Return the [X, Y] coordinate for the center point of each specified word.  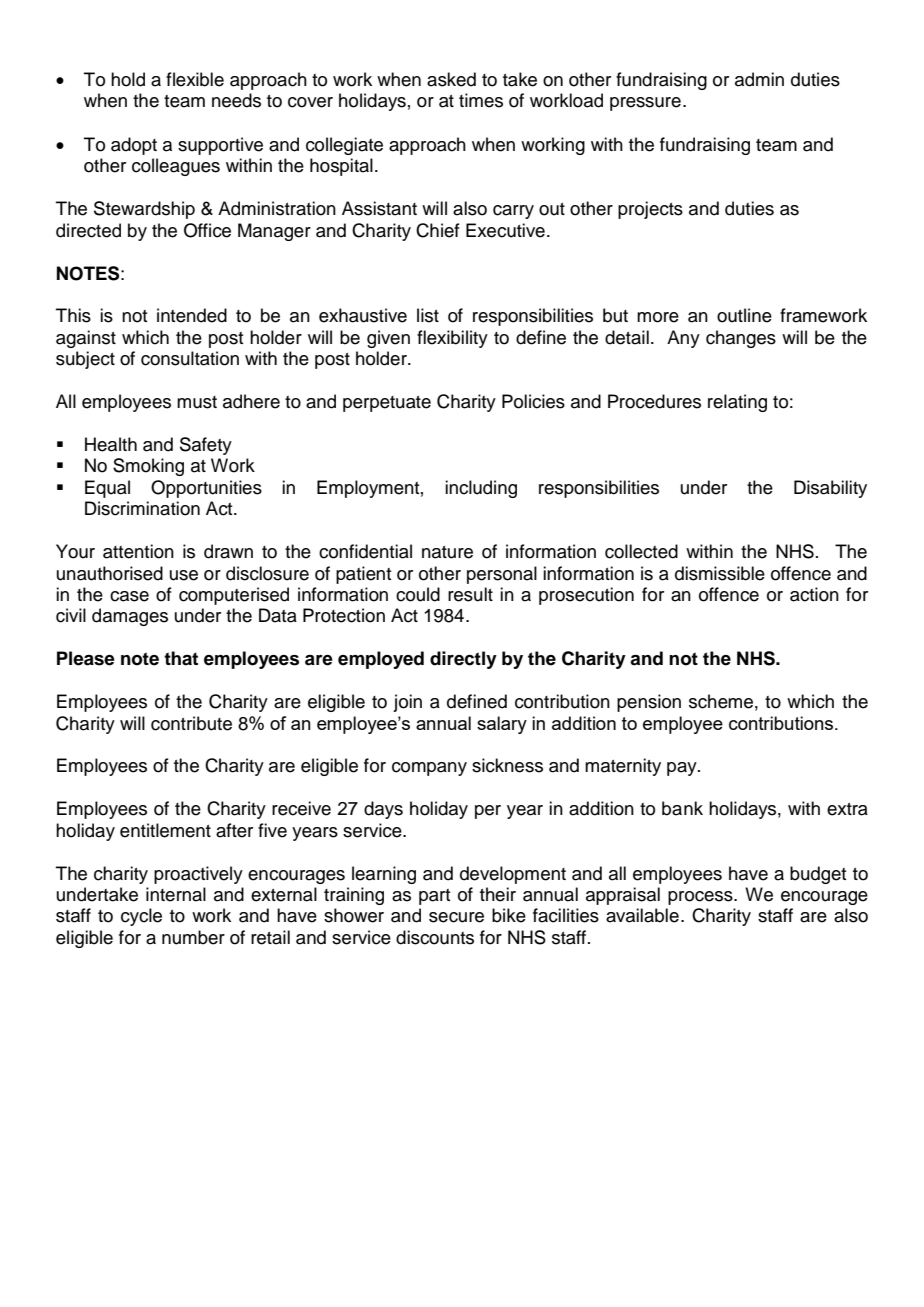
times [481, 100]
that [181, 658]
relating [737, 403]
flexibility [452, 339]
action [814, 594]
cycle [141, 917]
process [701, 898]
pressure [645, 104]
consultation [190, 358]
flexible [195, 79]
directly [463, 660]
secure [456, 917]
